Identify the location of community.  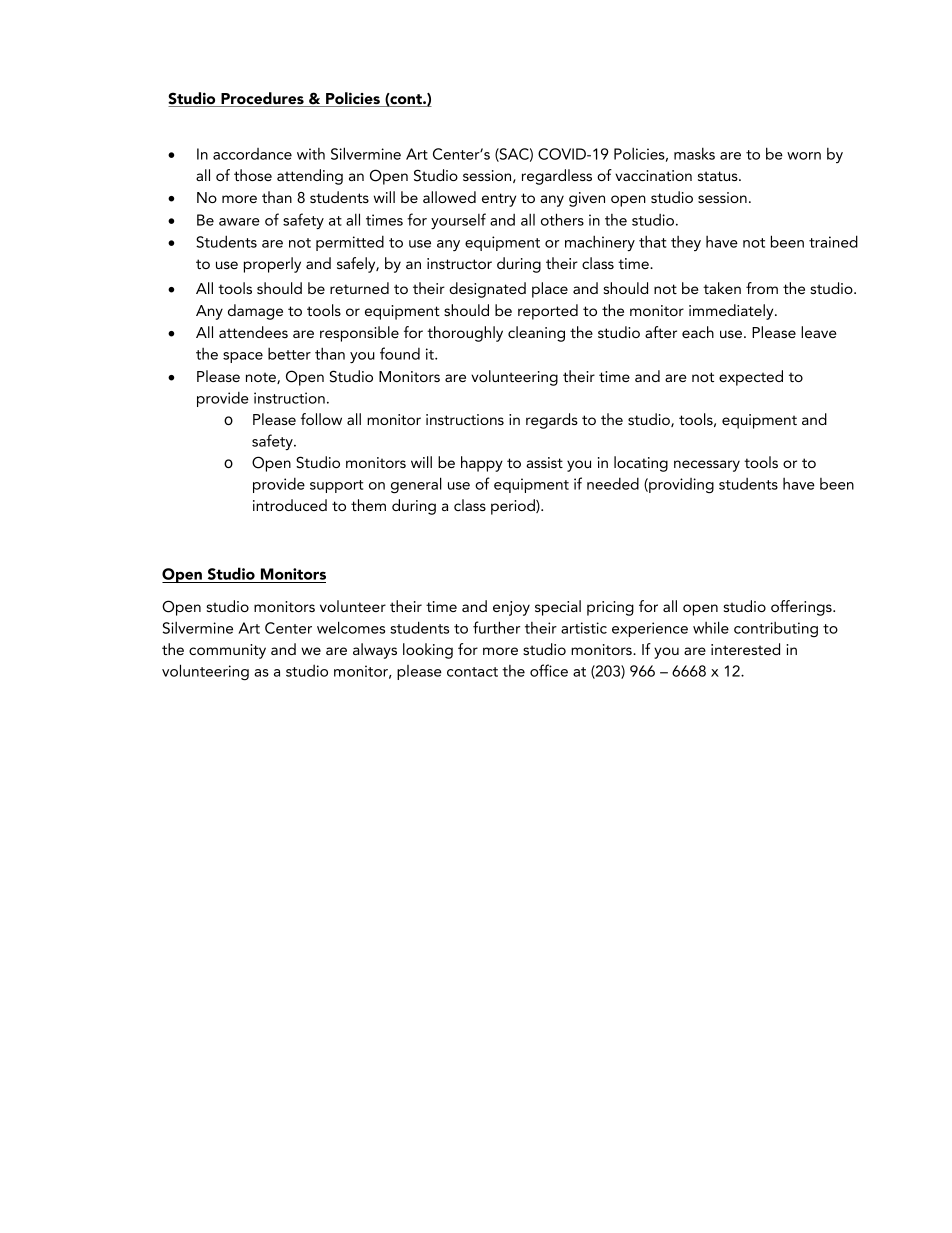
(227, 651).
